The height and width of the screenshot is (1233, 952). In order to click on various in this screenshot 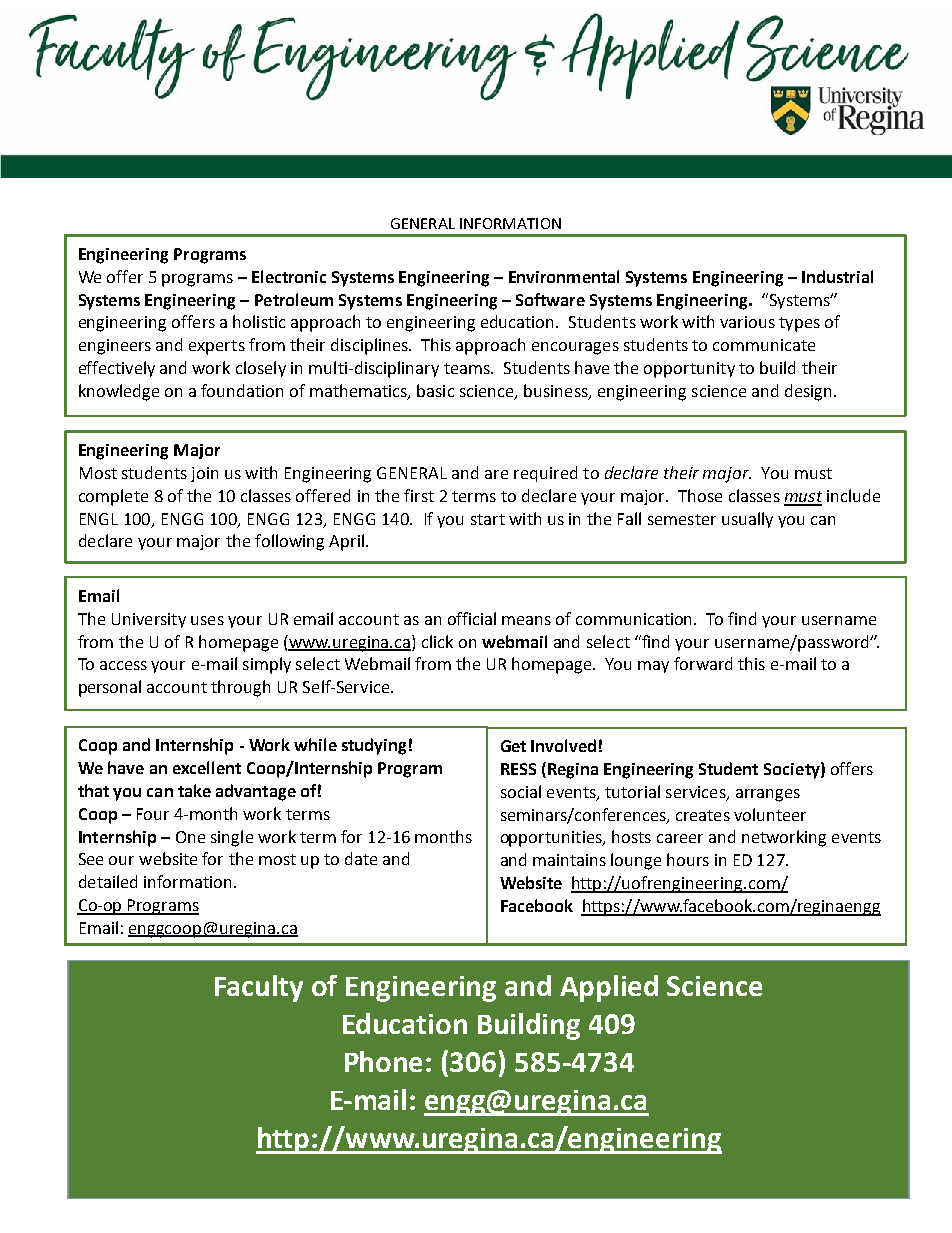, I will do `click(747, 322)`.
